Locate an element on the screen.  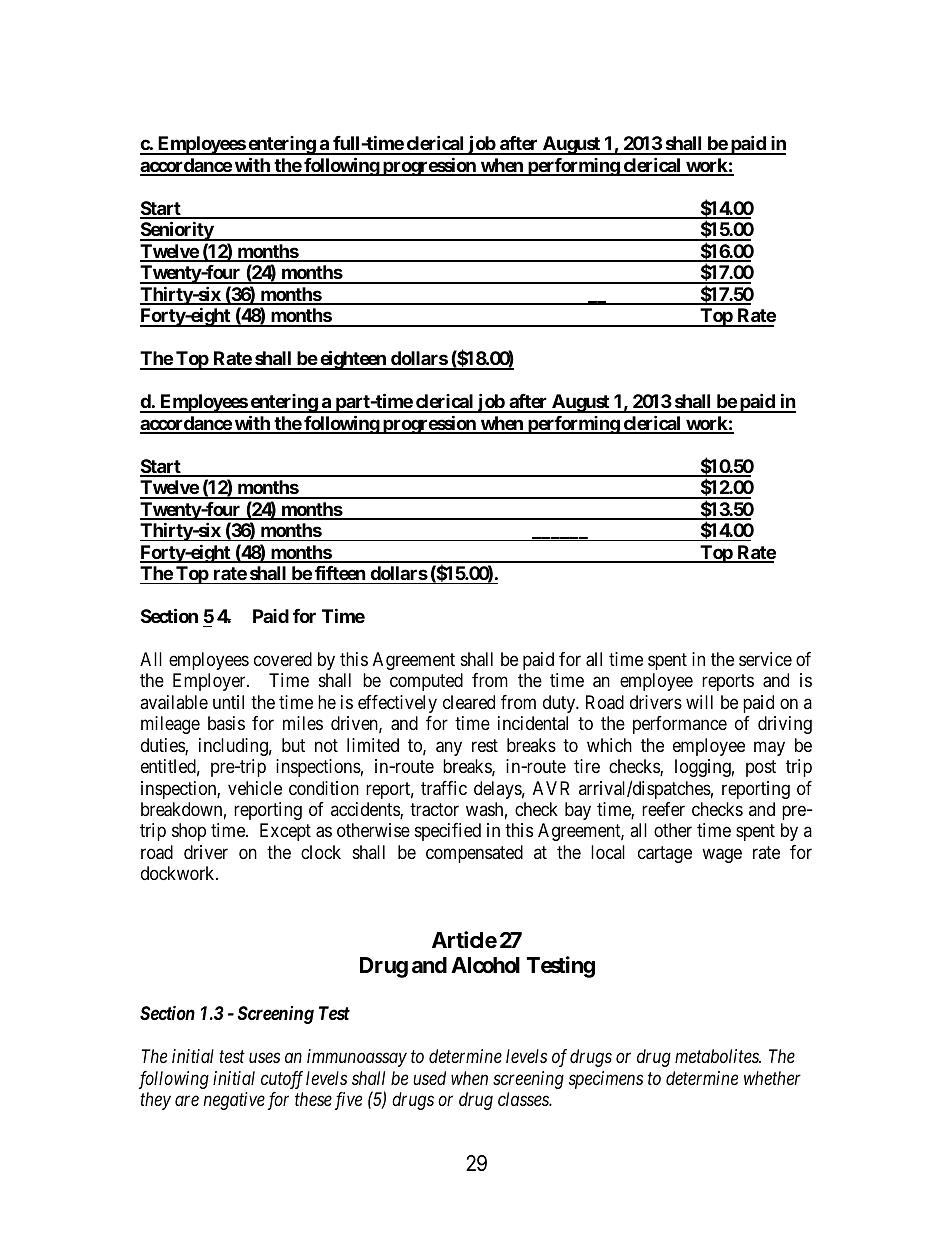
negative is located at coordinates (234, 1101).
